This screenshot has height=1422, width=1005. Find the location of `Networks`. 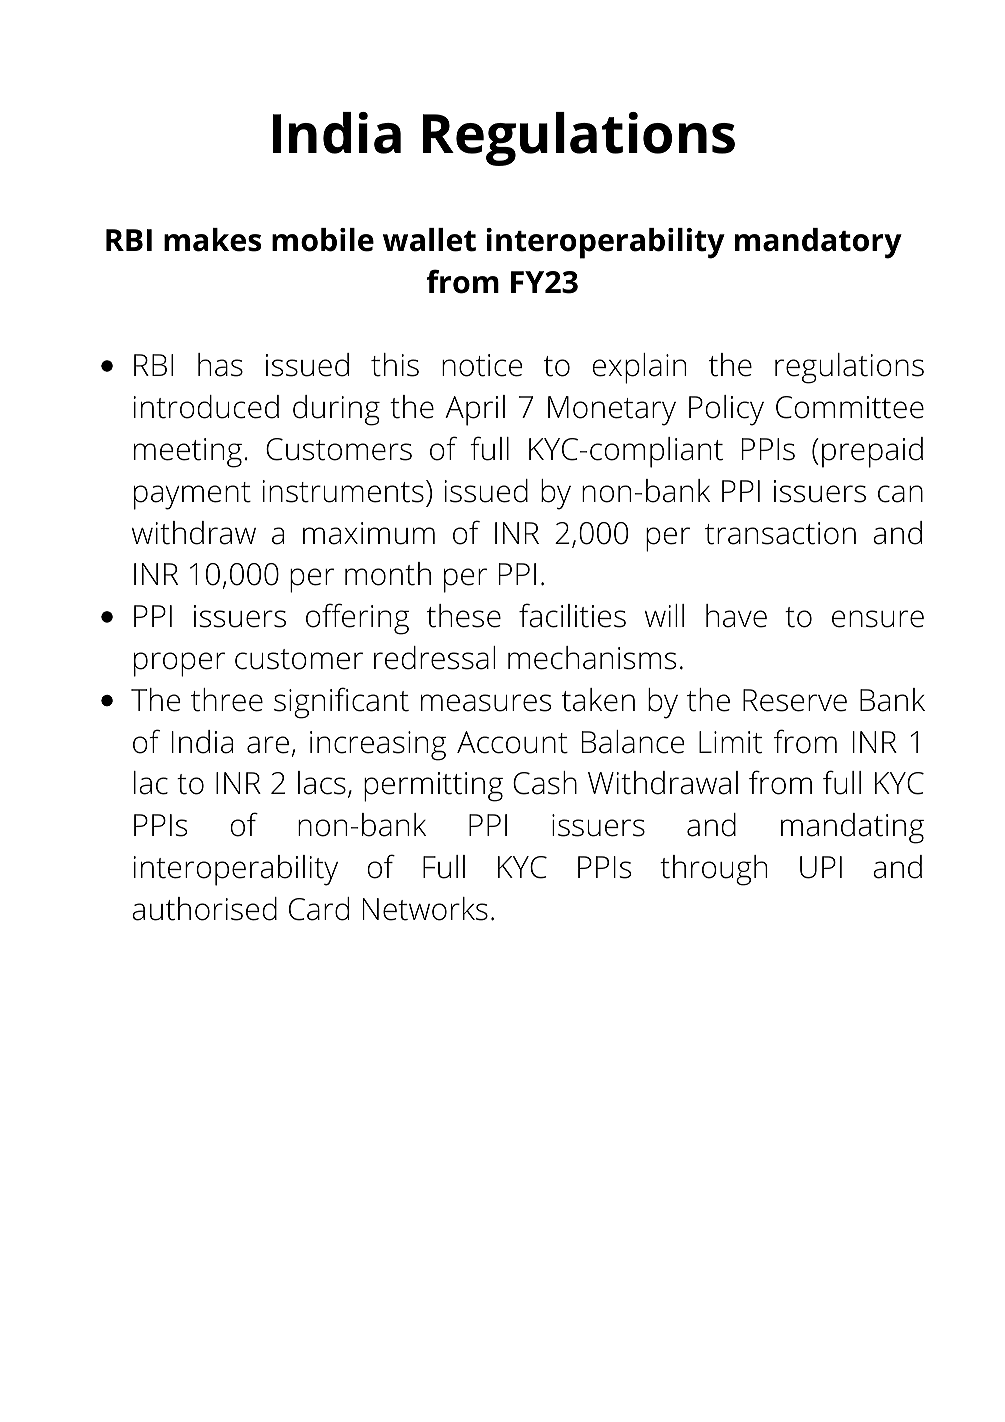

Networks is located at coordinates (425, 909).
